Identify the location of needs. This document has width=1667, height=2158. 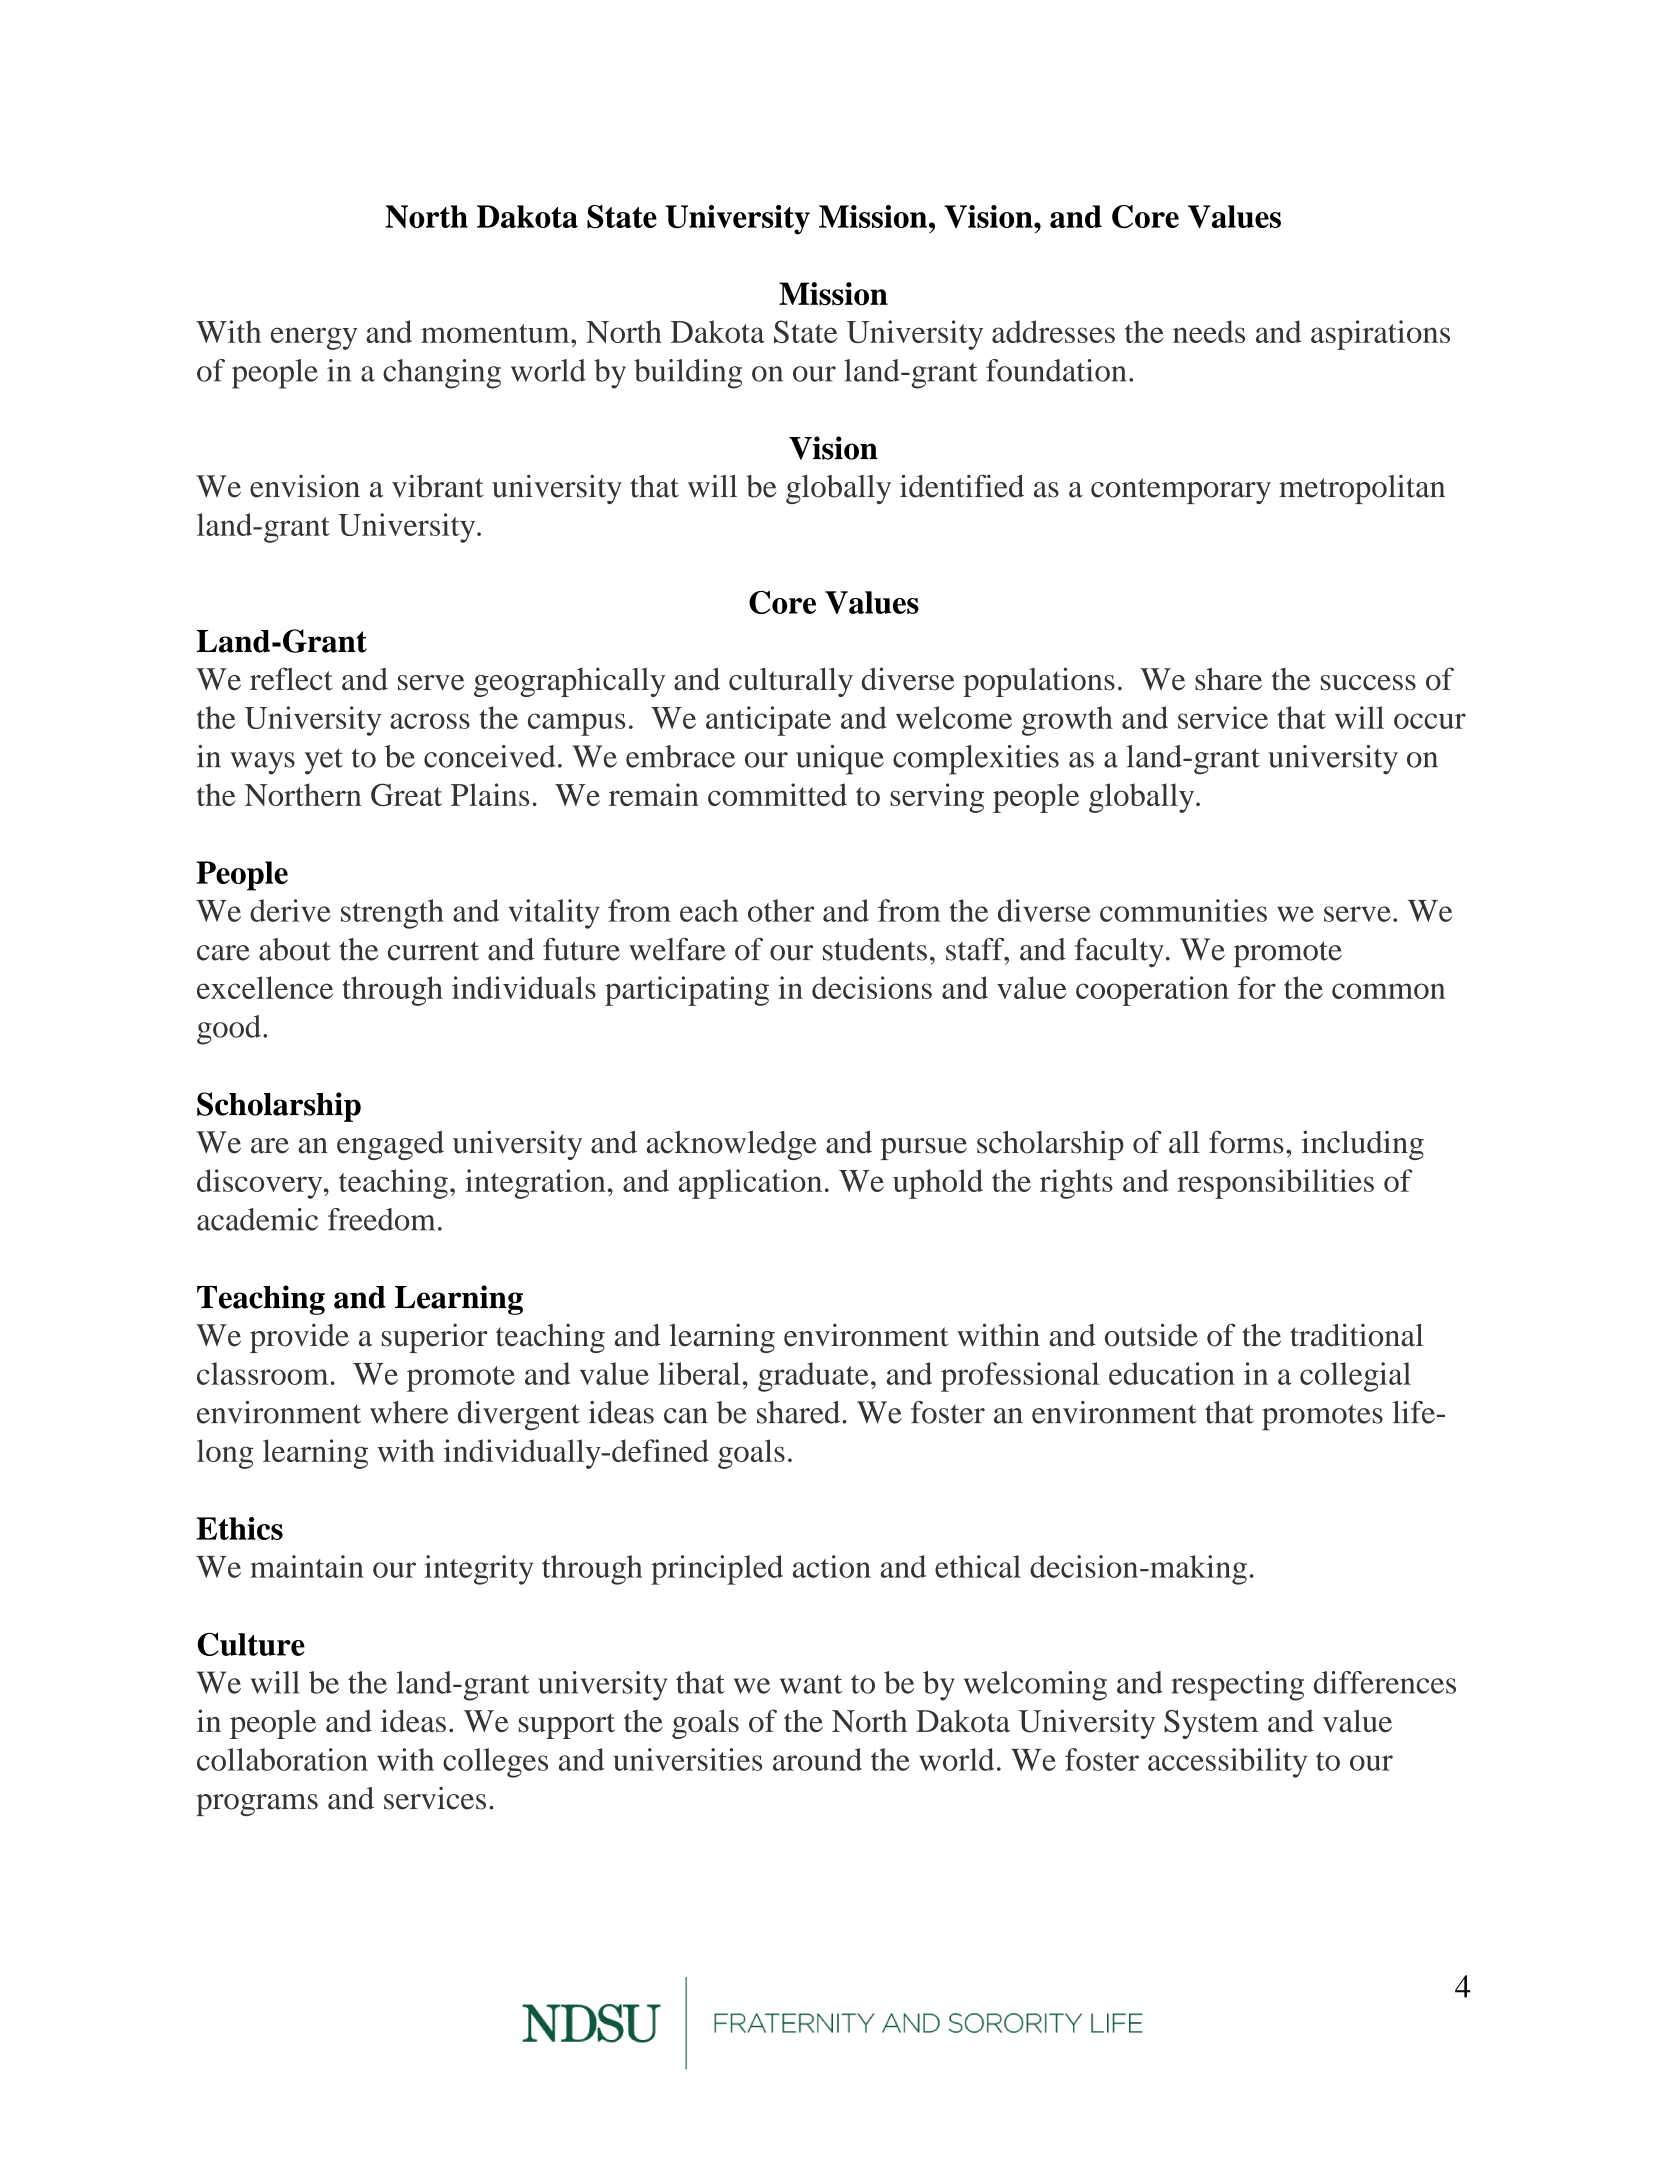
(1209, 331).
